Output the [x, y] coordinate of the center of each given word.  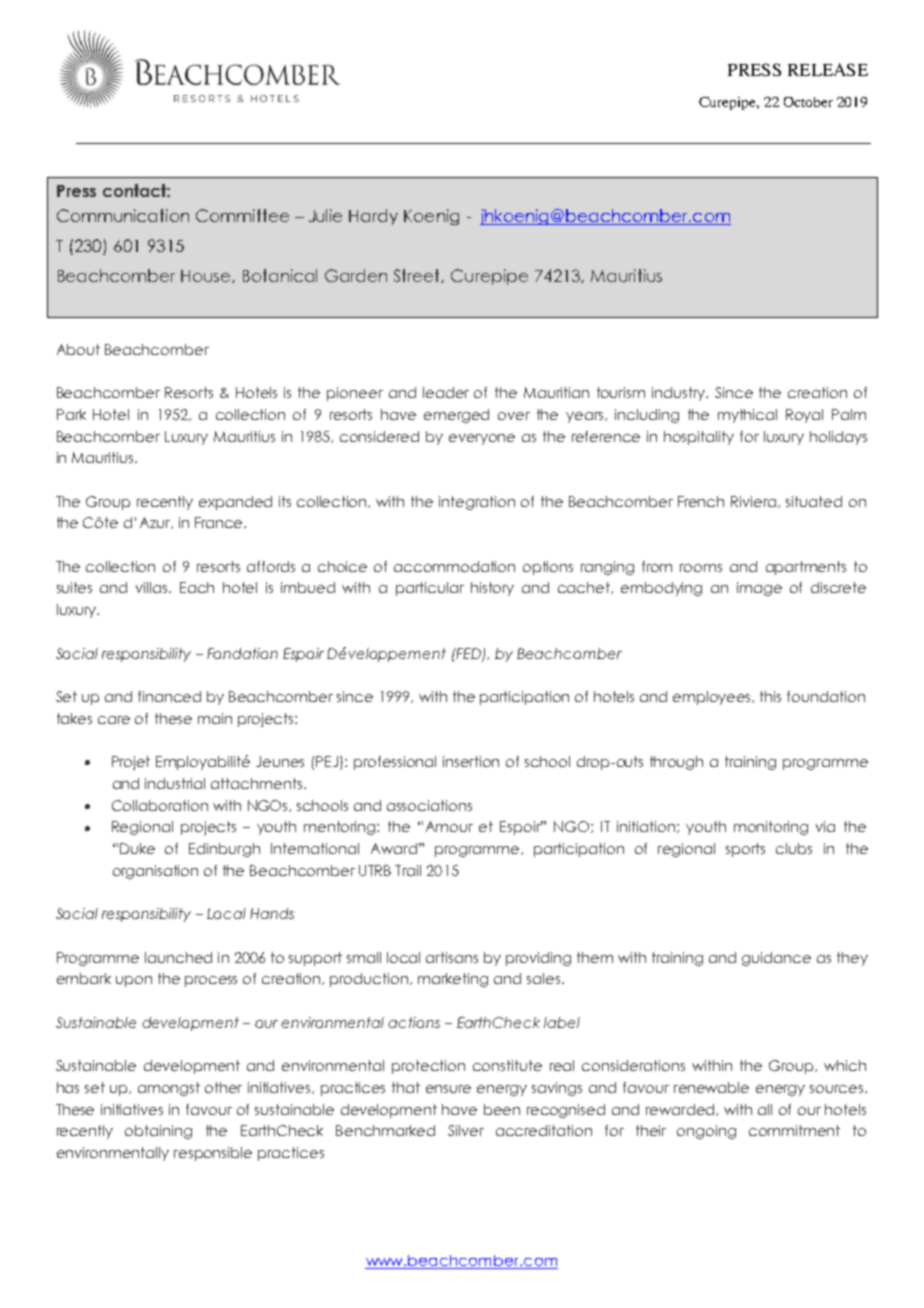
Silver [466, 1130]
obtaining [158, 1132]
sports [745, 850]
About [78, 349]
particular [430, 589]
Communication [123, 215]
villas [153, 587]
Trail [408, 870]
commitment [794, 1130]
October [808, 102]
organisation [155, 872]
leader [446, 392]
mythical [747, 416]
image [759, 589]
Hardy [373, 217]
